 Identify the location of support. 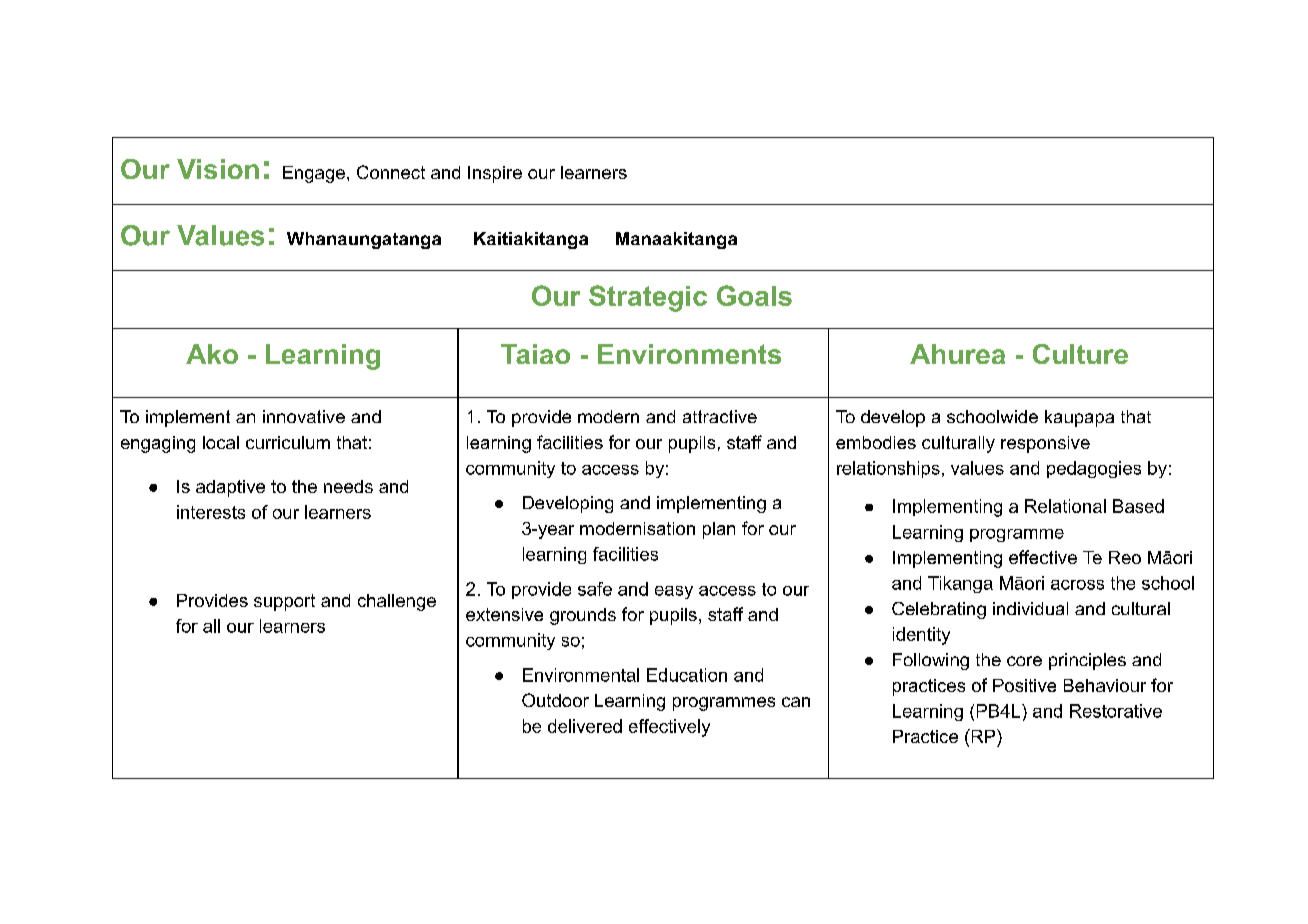
(284, 602).
